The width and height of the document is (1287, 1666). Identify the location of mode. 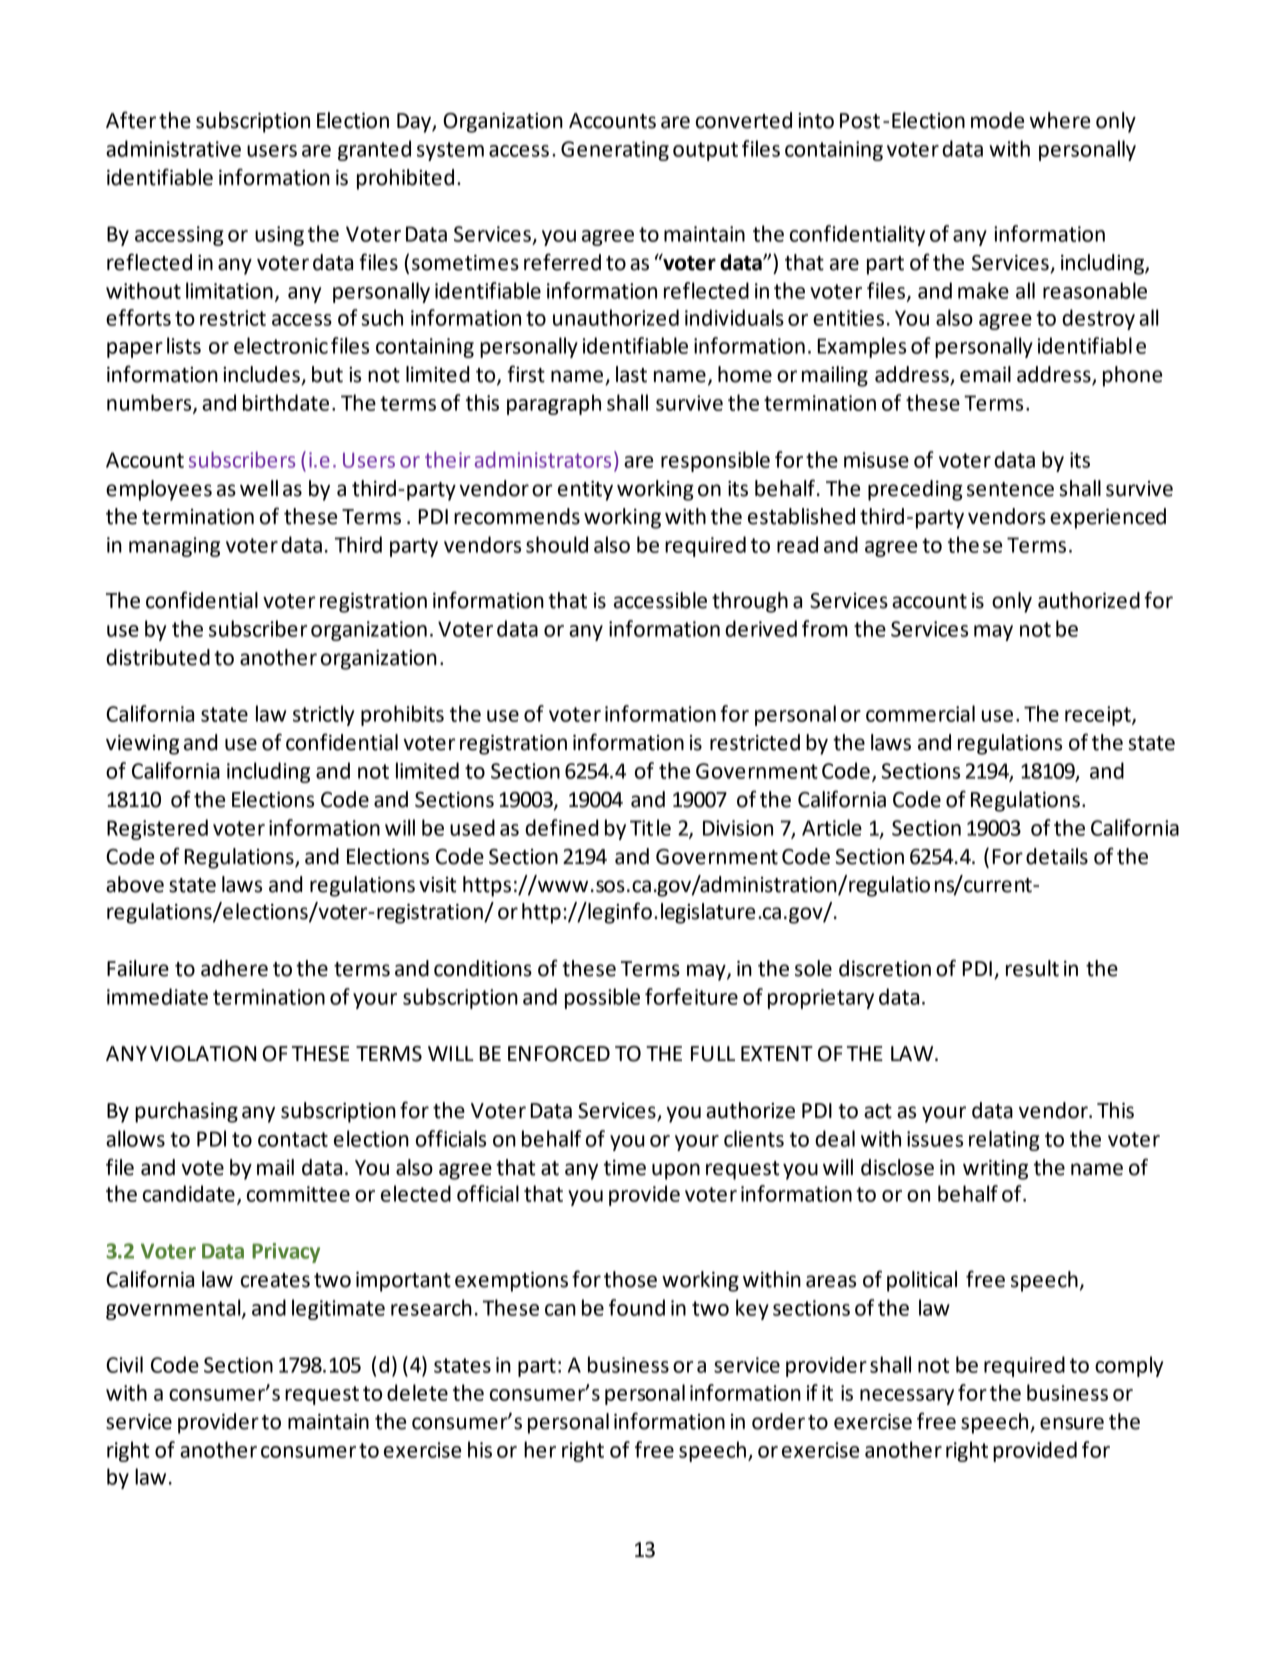
(997, 120).
